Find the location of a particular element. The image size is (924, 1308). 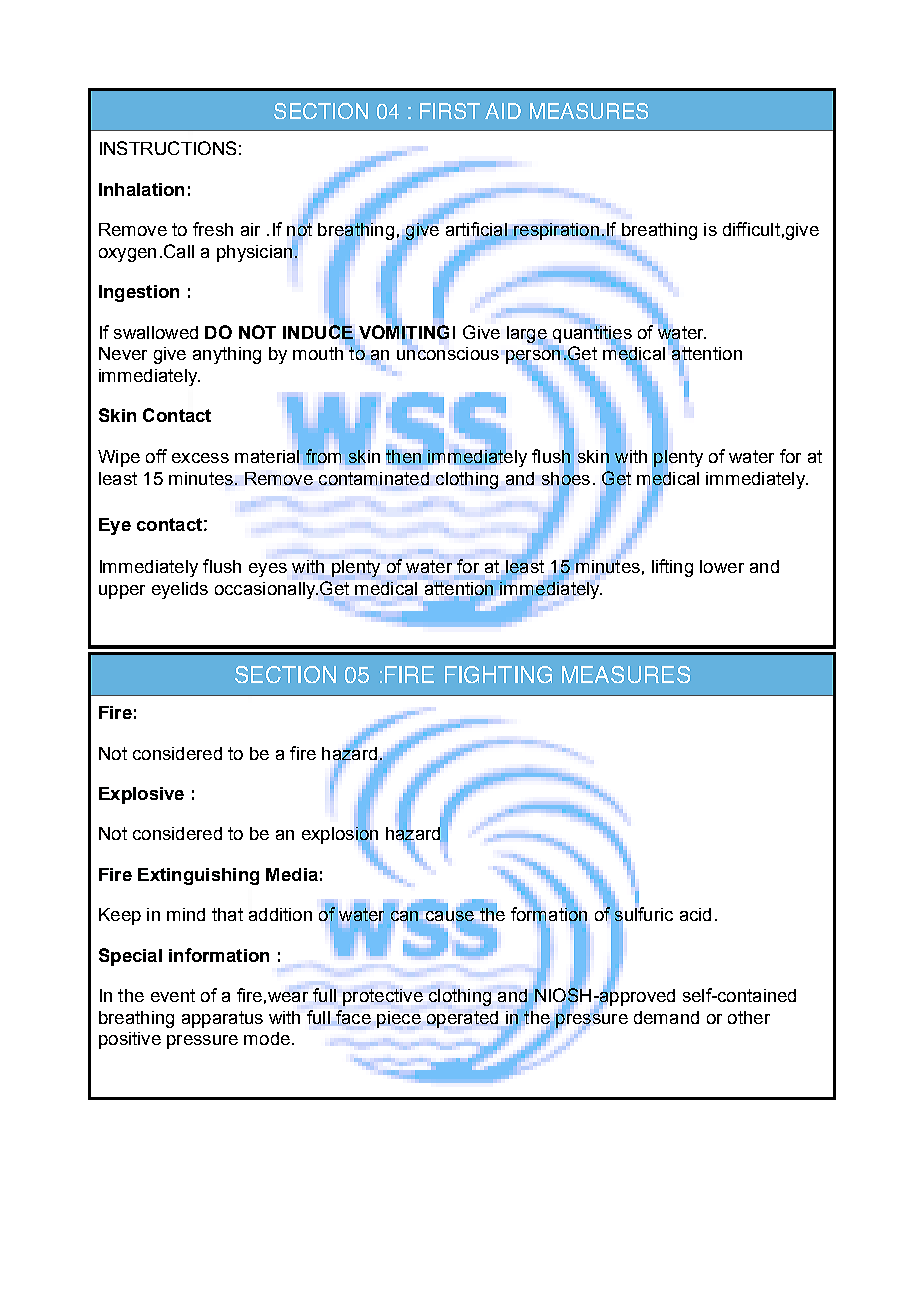

FIGHTING is located at coordinates (498, 674).
